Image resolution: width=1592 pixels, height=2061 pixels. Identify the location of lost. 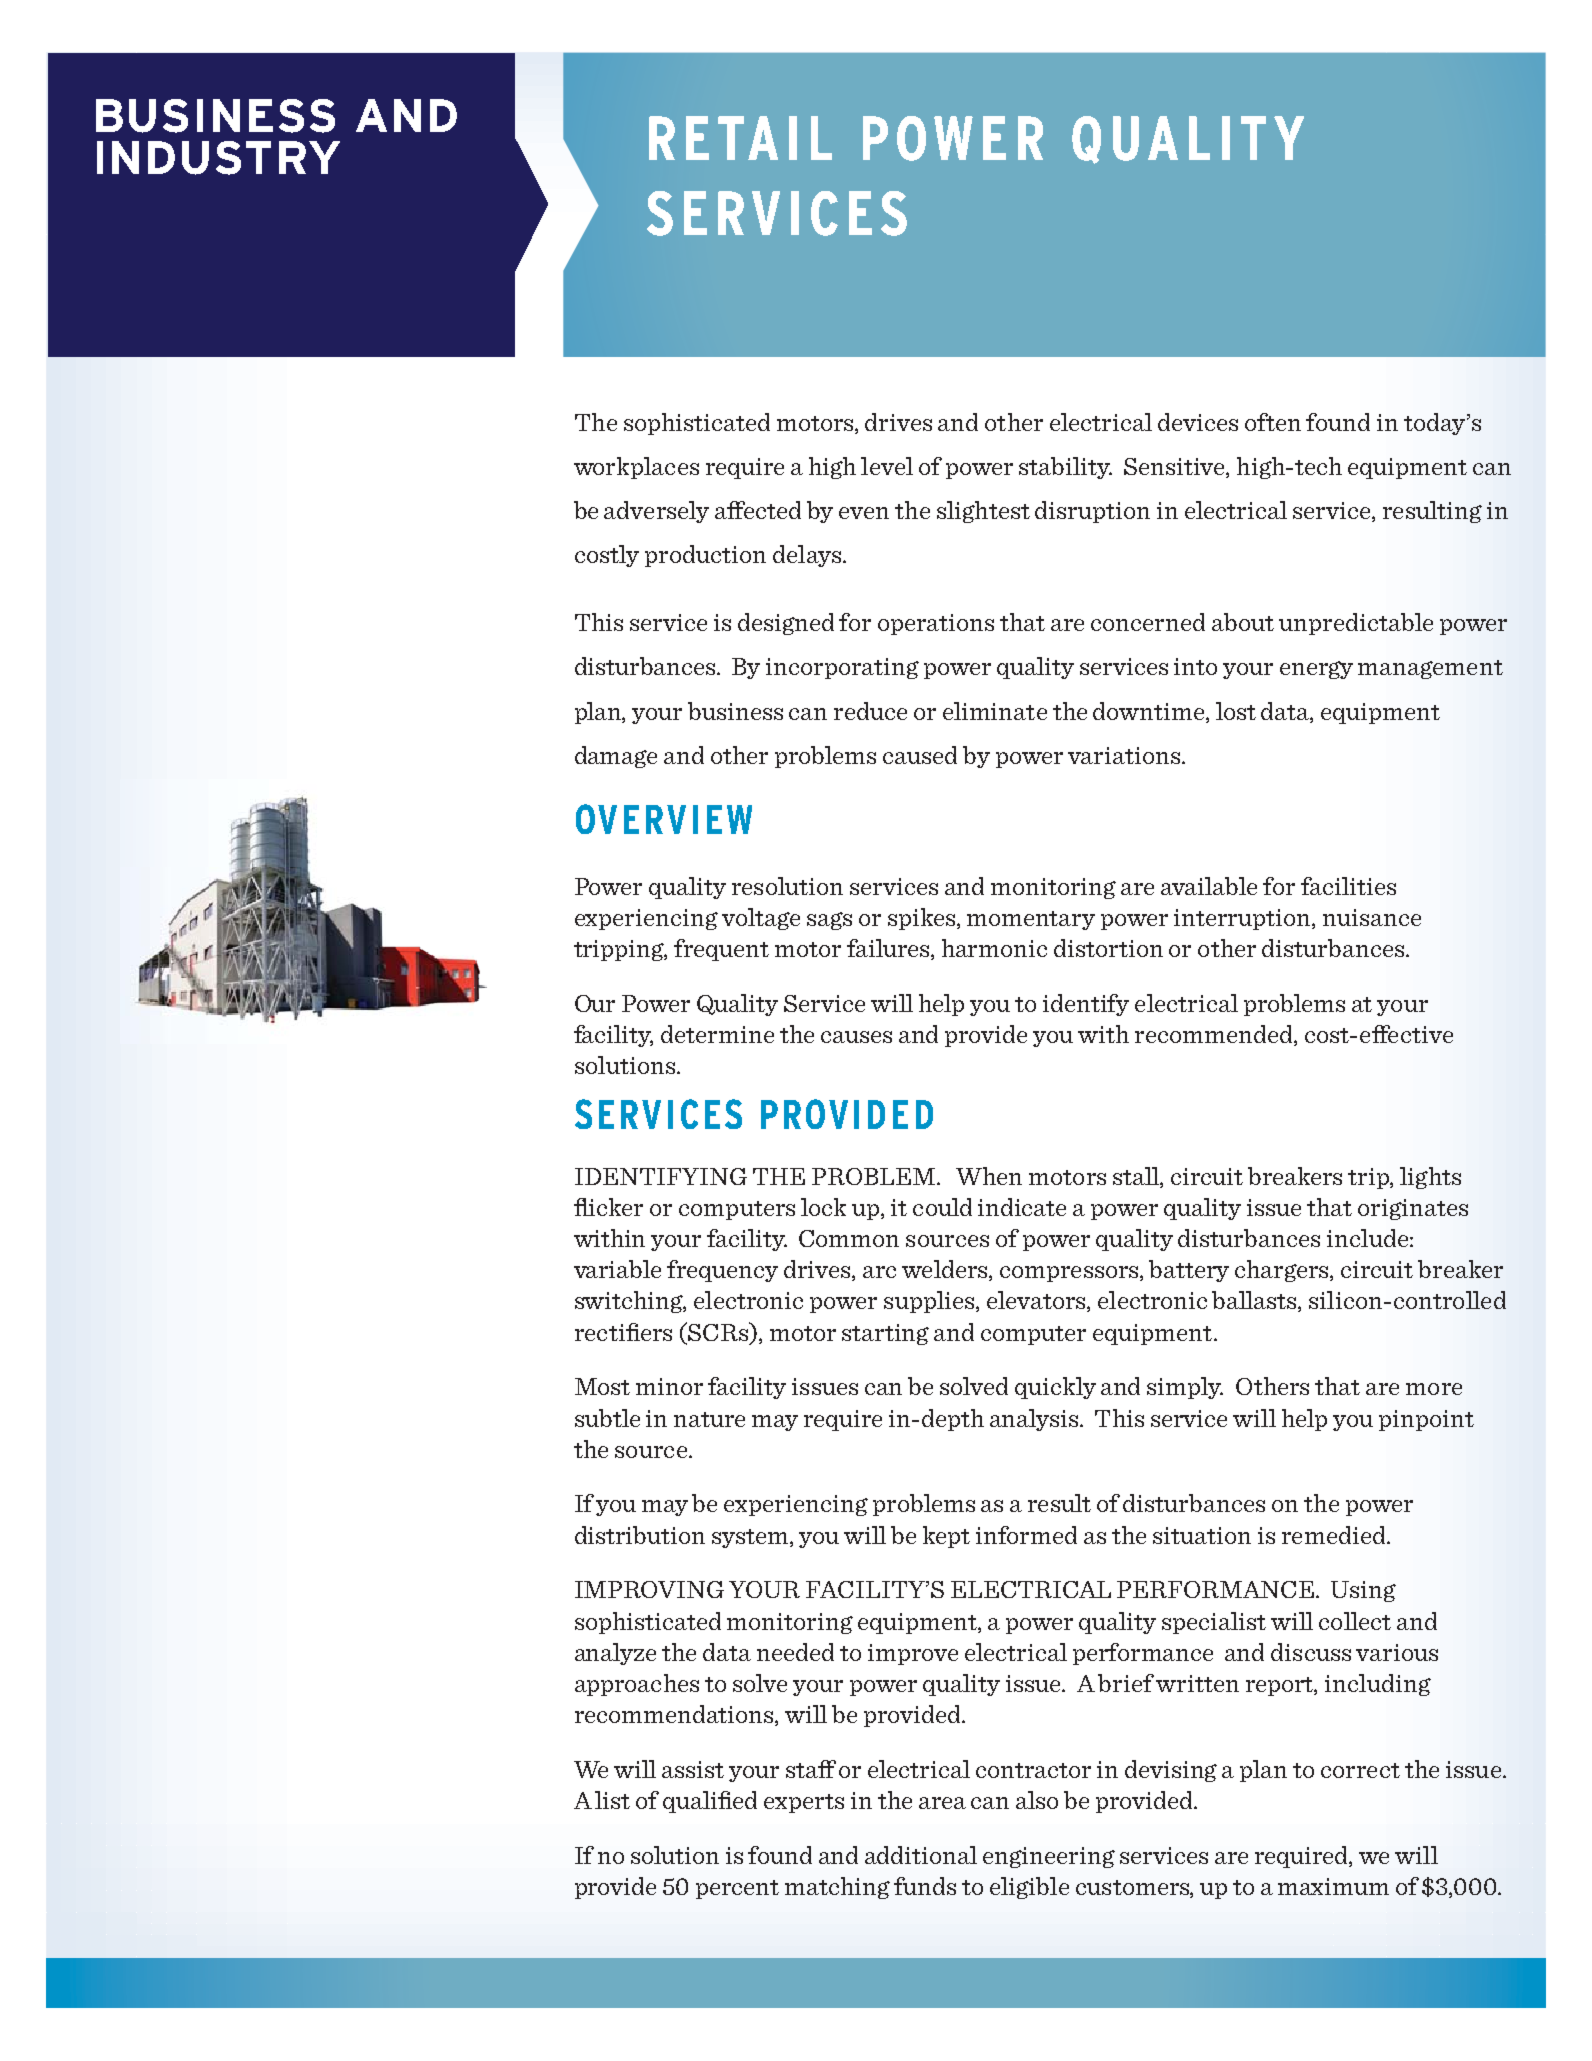
(1236, 711).
